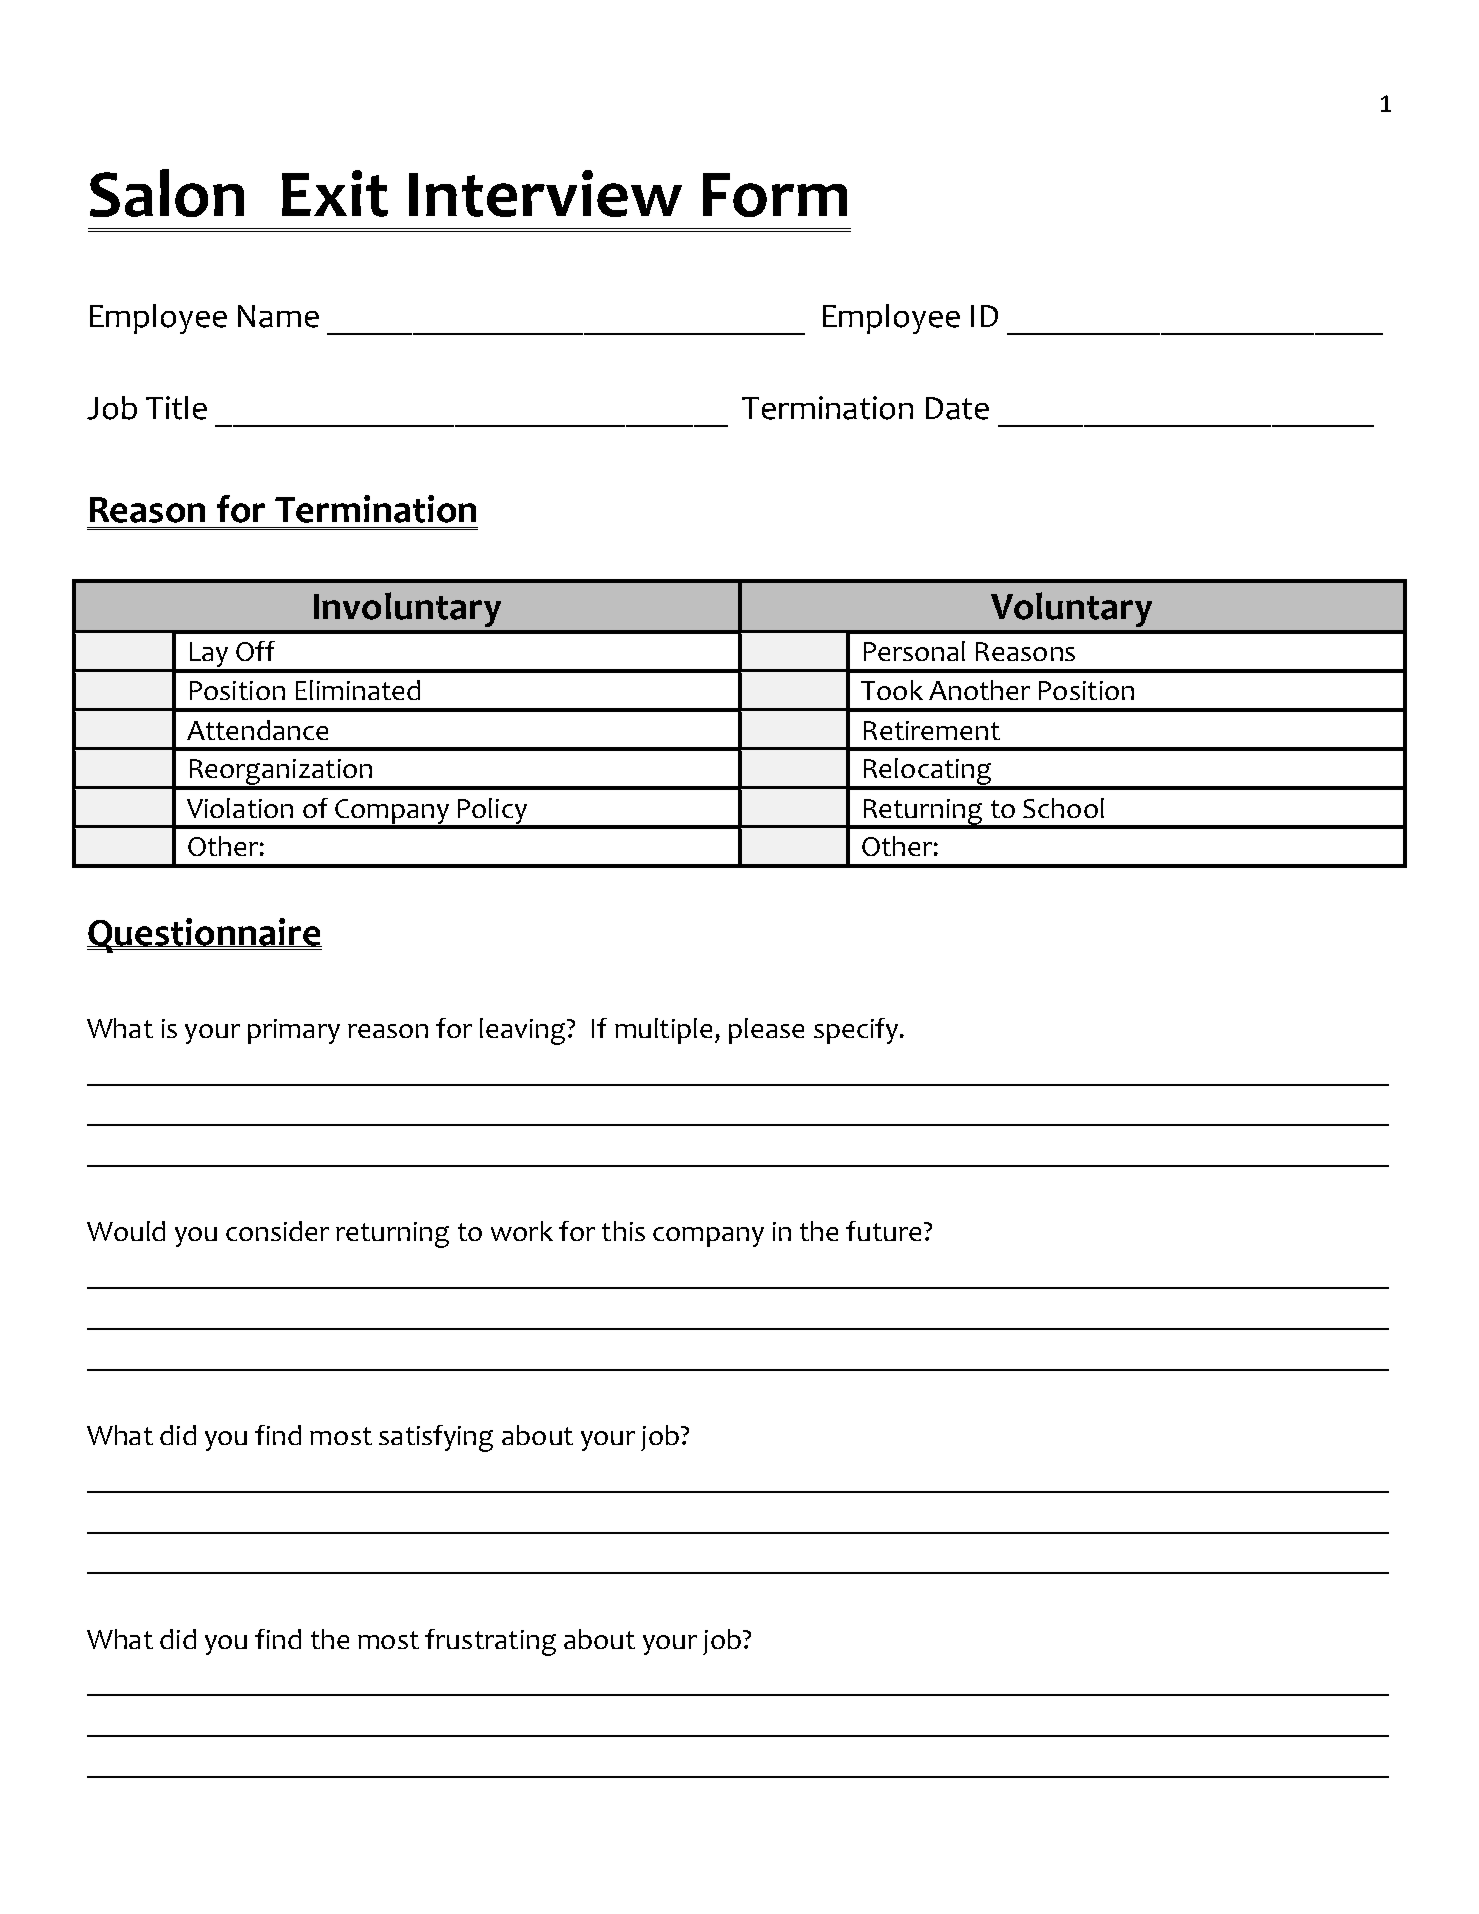 This screenshot has height=1914, width=1479. What do you see at coordinates (436, 1438) in the screenshot?
I see `satisfying` at bounding box center [436, 1438].
